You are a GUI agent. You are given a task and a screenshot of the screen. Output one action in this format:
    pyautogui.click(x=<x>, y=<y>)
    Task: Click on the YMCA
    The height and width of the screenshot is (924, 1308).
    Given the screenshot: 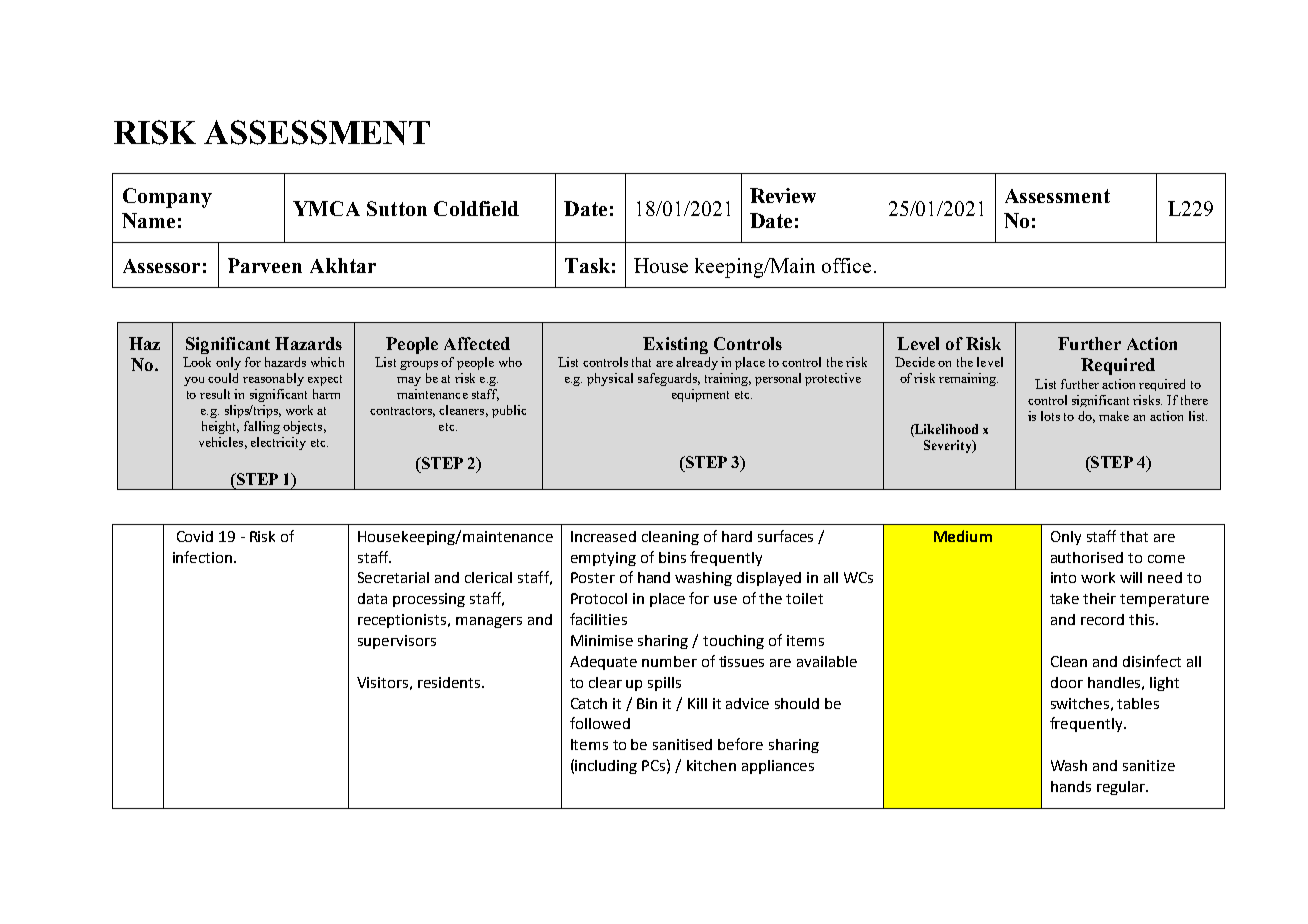 What is the action you would take?
    pyautogui.click(x=326, y=208)
